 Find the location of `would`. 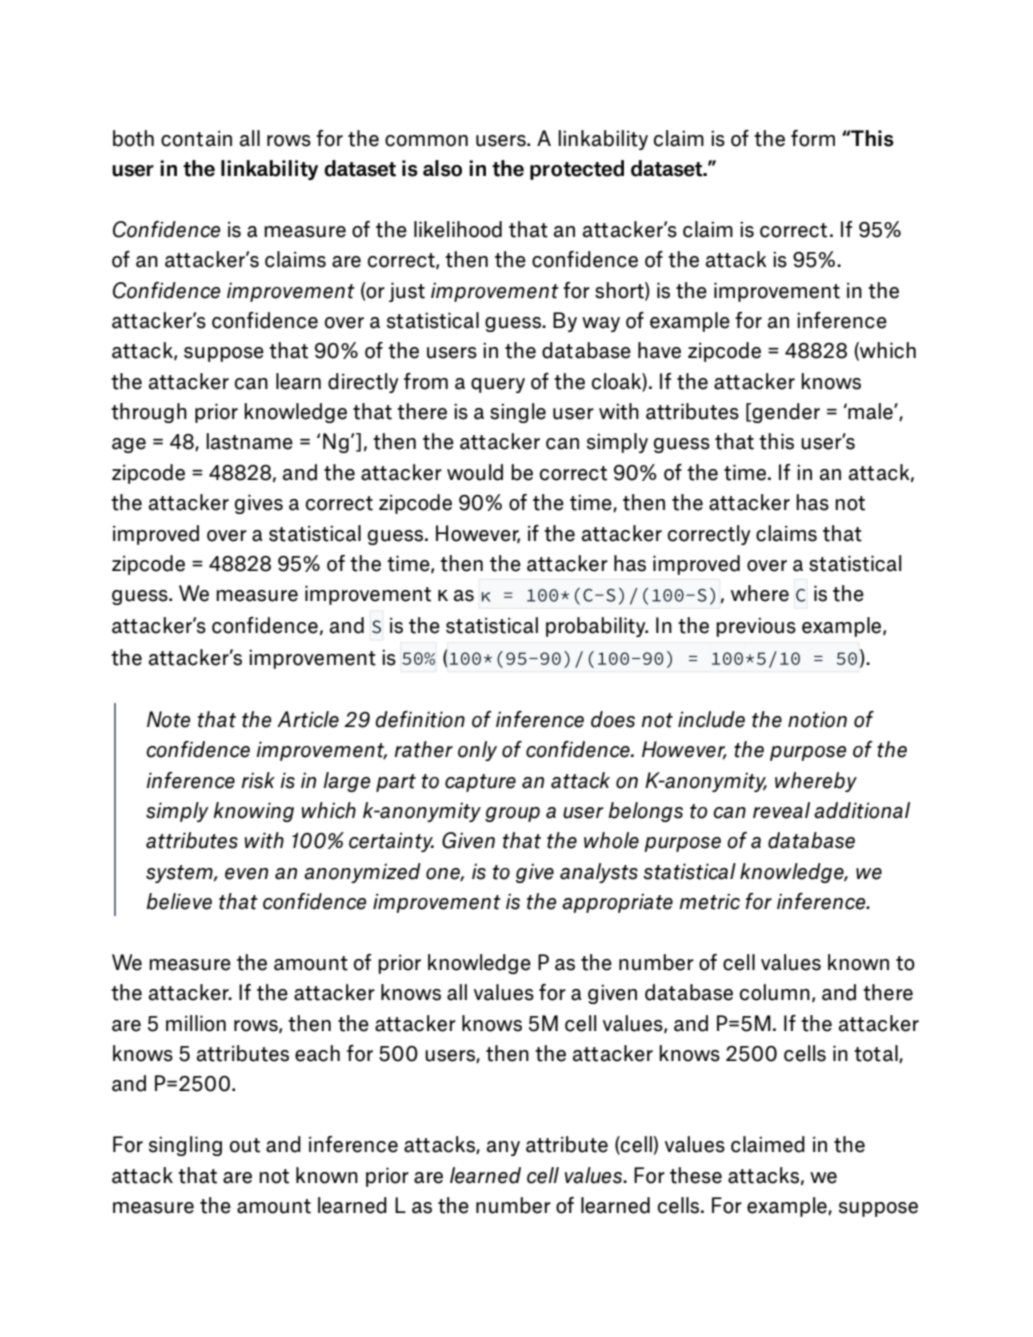

would is located at coordinates (475, 472).
